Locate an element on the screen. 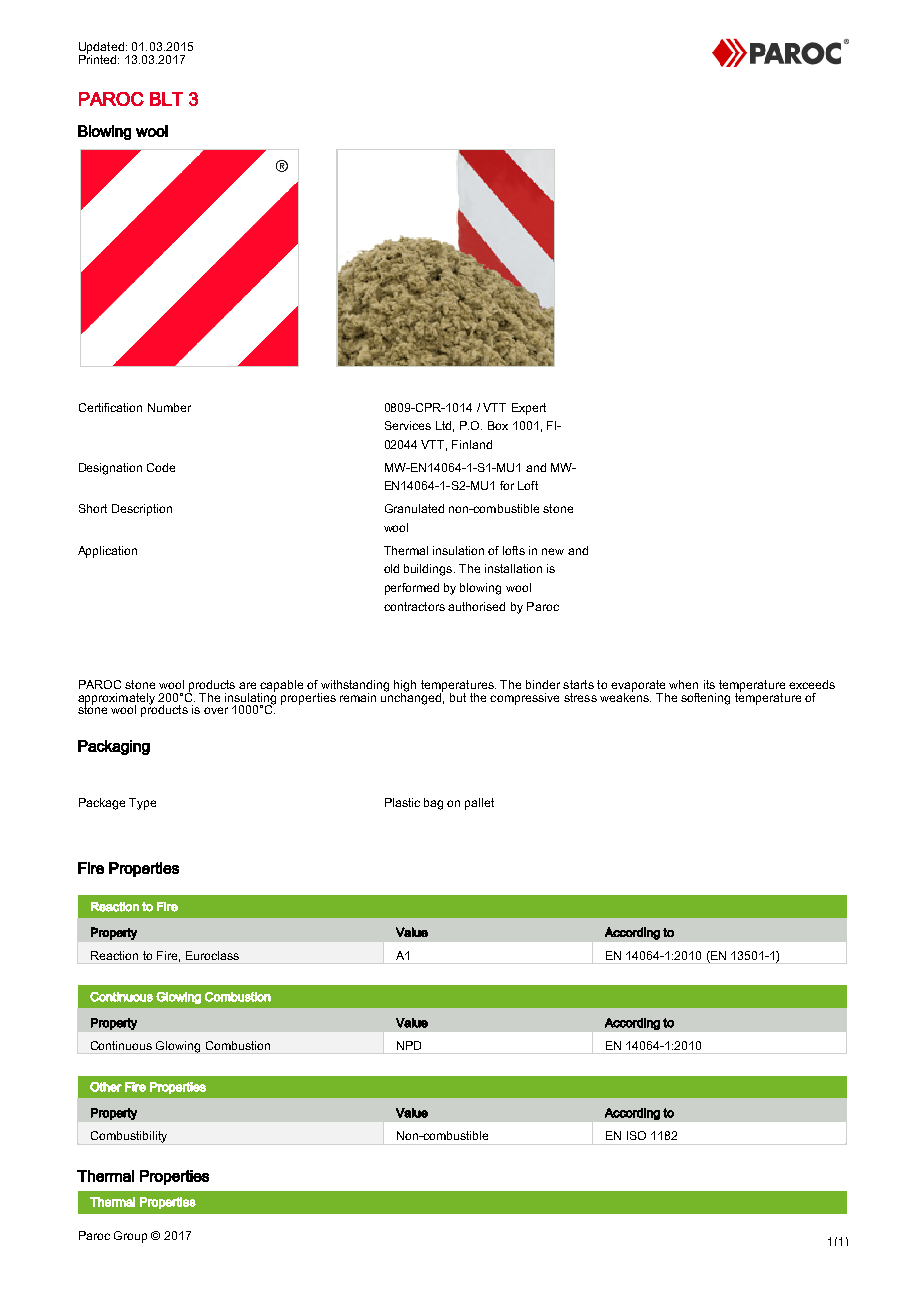 The height and width of the screenshot is (1308, 924). its is located at coordinates (709, 684).
